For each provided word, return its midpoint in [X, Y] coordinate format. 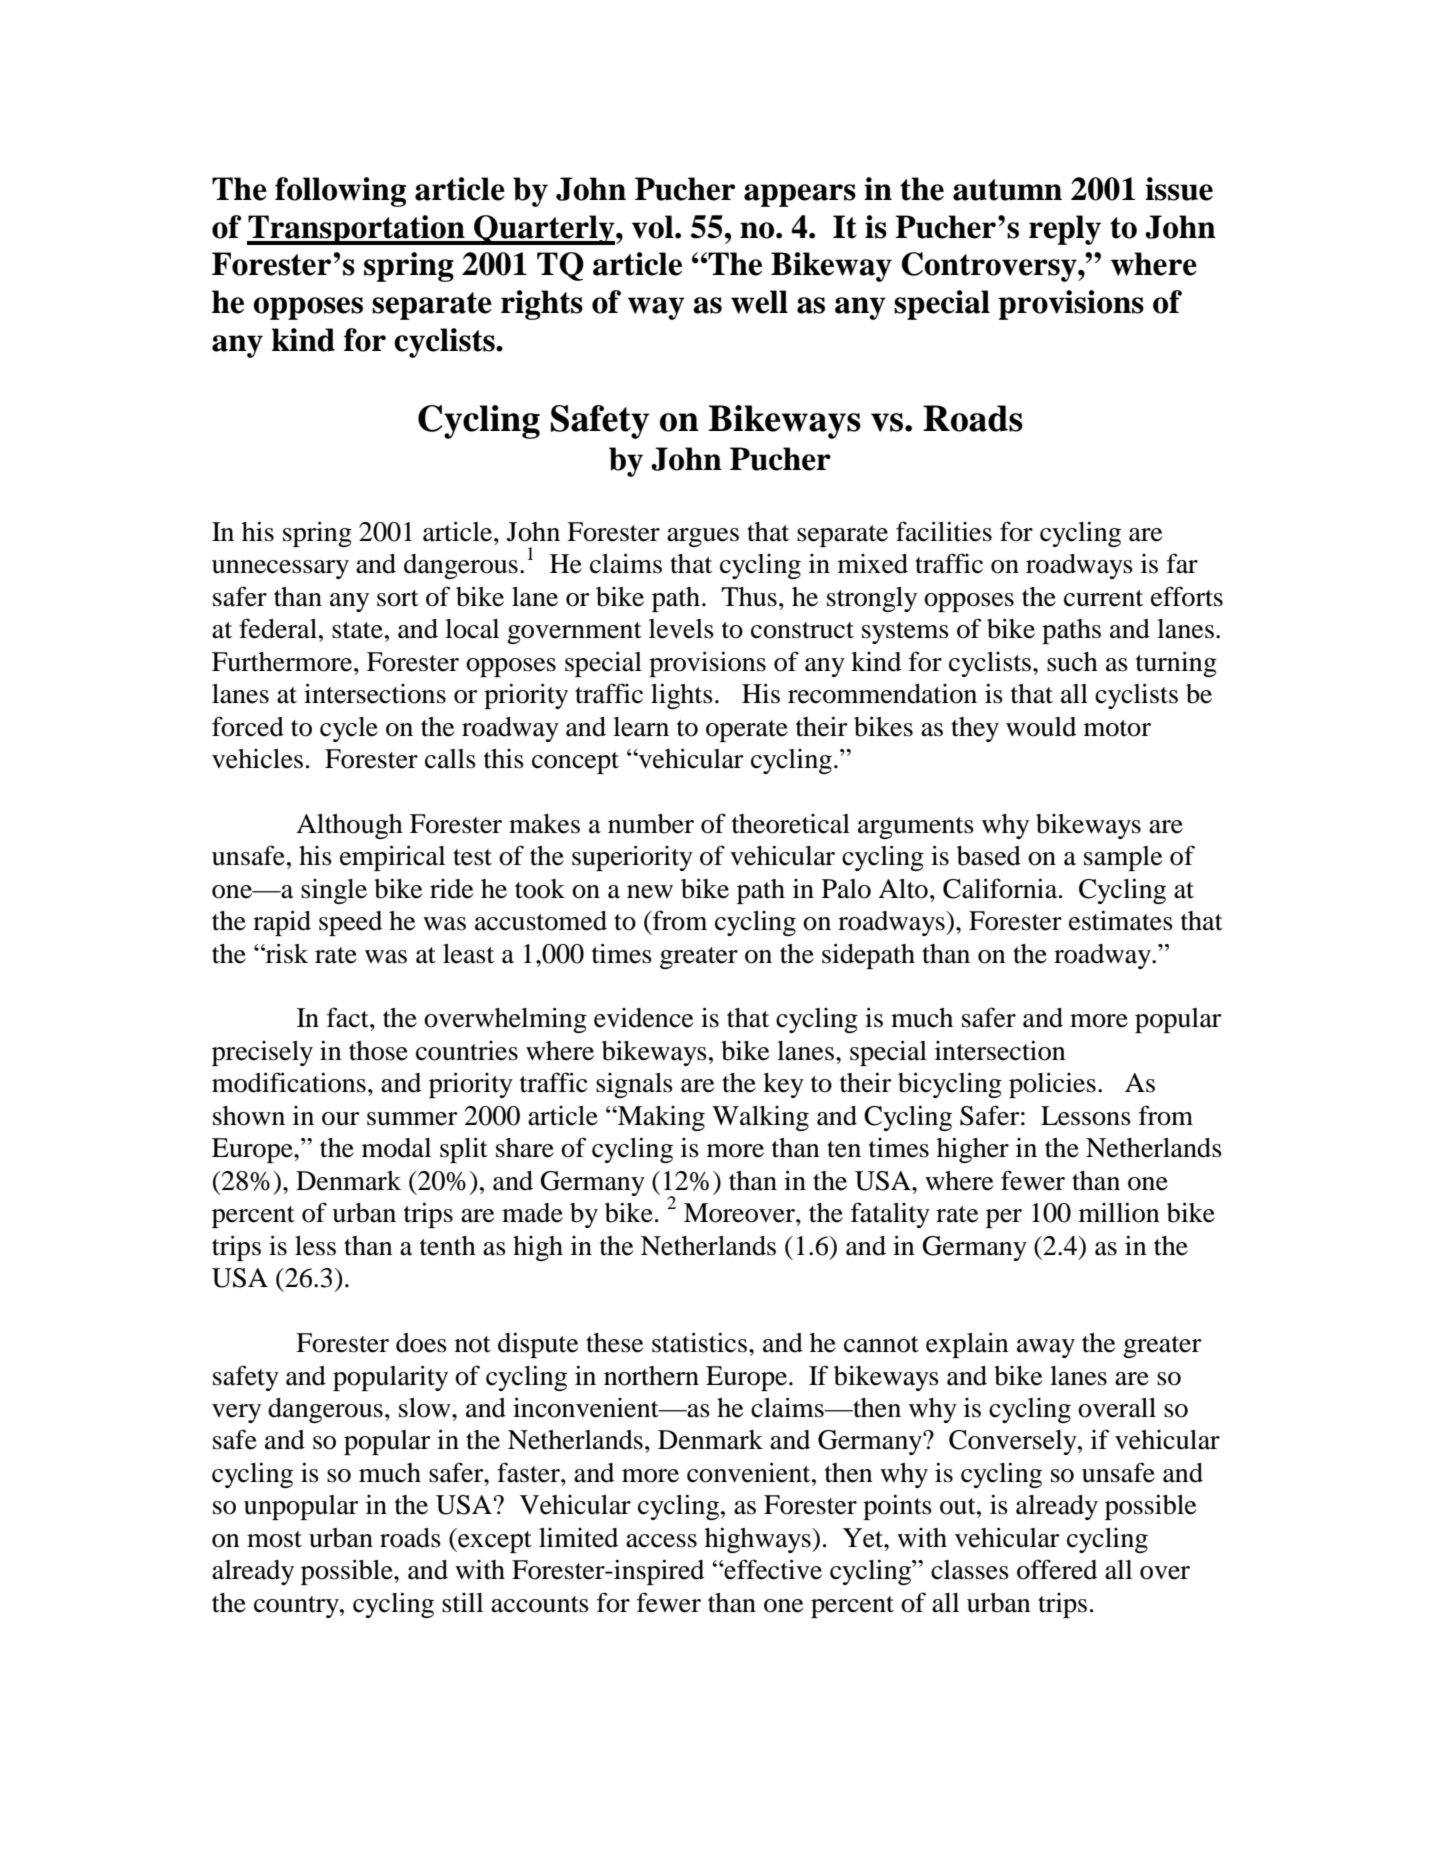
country [297, 1607]
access [661, 1541]
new [650, 892]
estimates [1121, 920]
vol [654, 227]
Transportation [357, 230]
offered [1057, 1569]
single [334, 891]
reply [1065, 230]
